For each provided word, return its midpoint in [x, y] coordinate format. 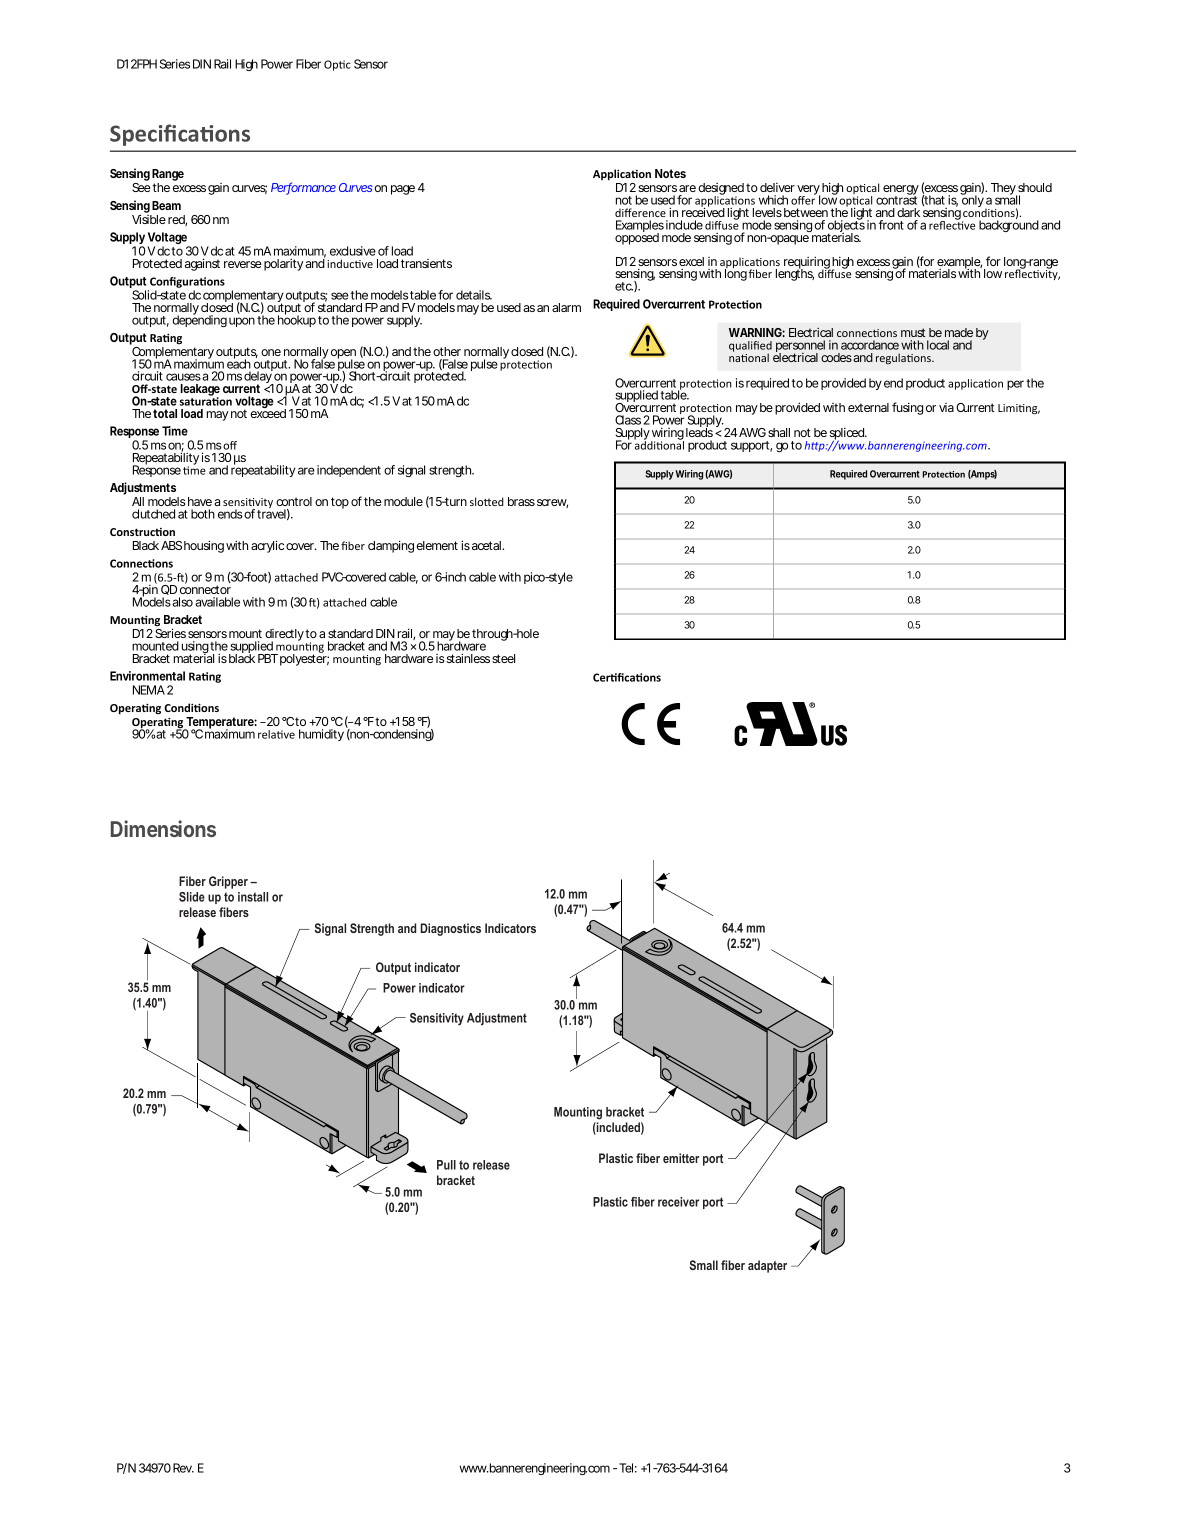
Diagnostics [450, 929]
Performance [303, 188]
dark [908, 212]
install [253, 897]
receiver [678, 1202]
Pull [446, 1165]
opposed [637, 238]
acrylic [267, 546]
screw [552, 503]
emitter [681, 1158]
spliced [848, 435]
